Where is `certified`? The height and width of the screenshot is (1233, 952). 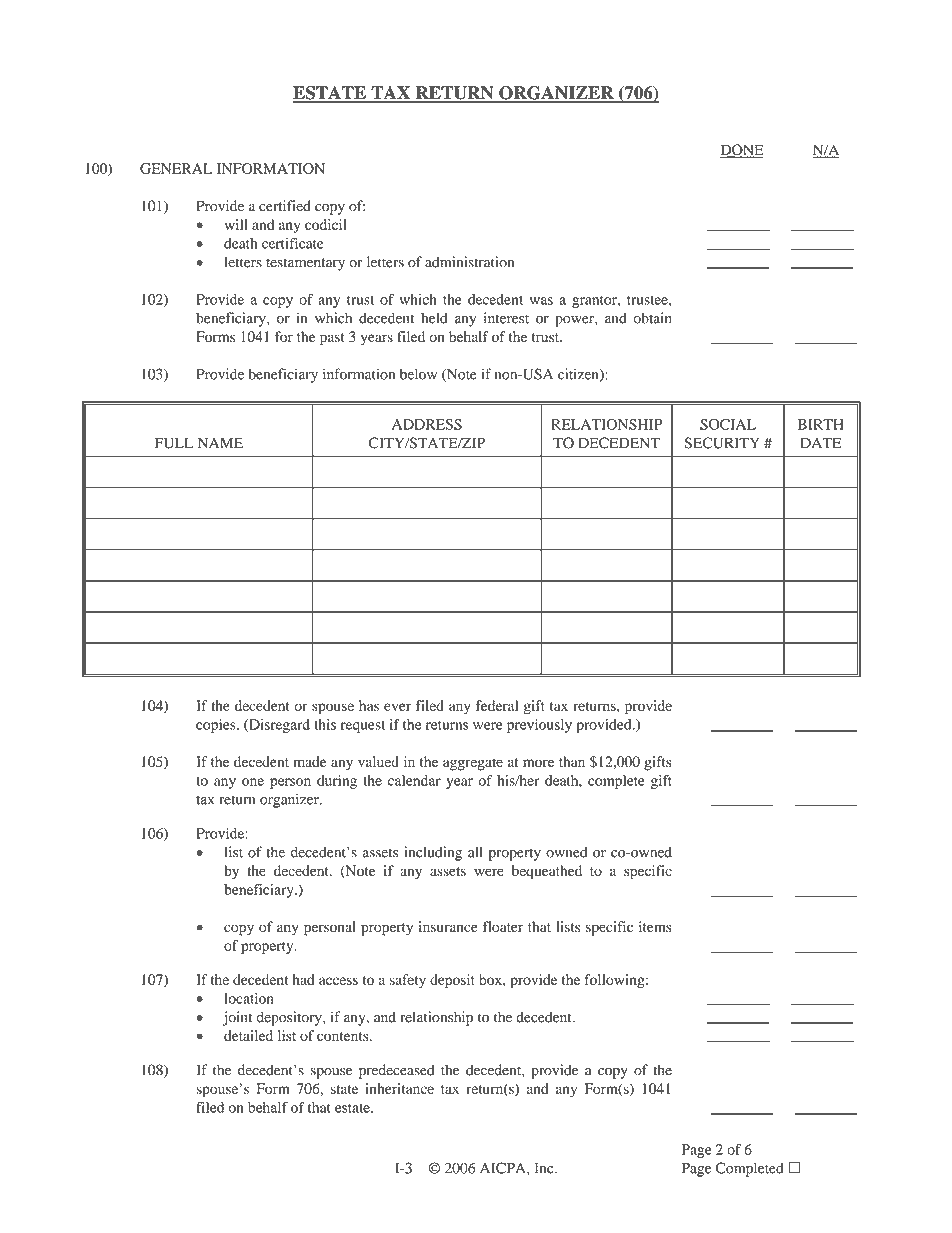
certified is located at coordinates (285, 206).
